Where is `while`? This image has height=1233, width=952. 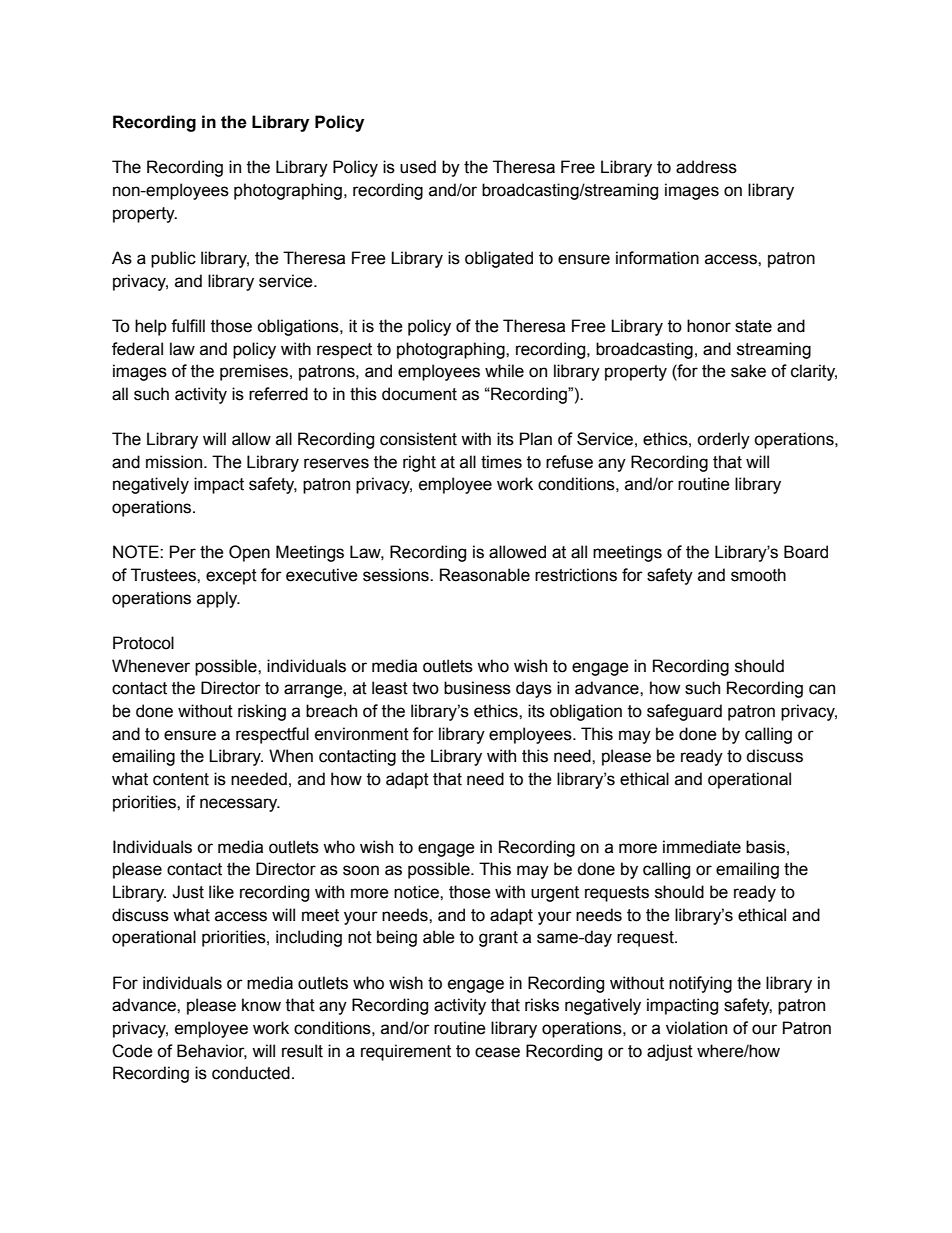 while is located at coordinates (504, 371).
